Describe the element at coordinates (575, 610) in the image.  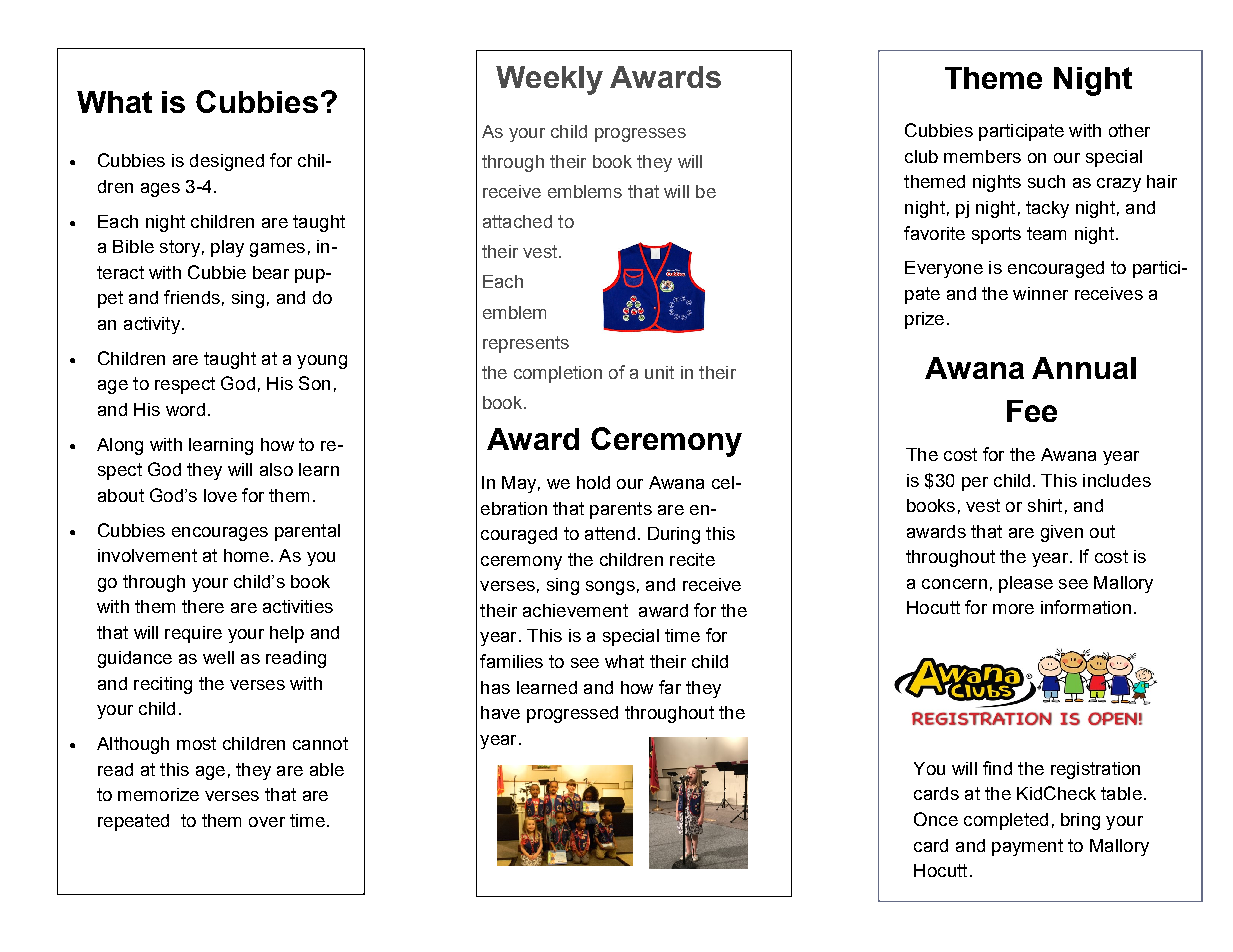
I see `achievement` at that location.
